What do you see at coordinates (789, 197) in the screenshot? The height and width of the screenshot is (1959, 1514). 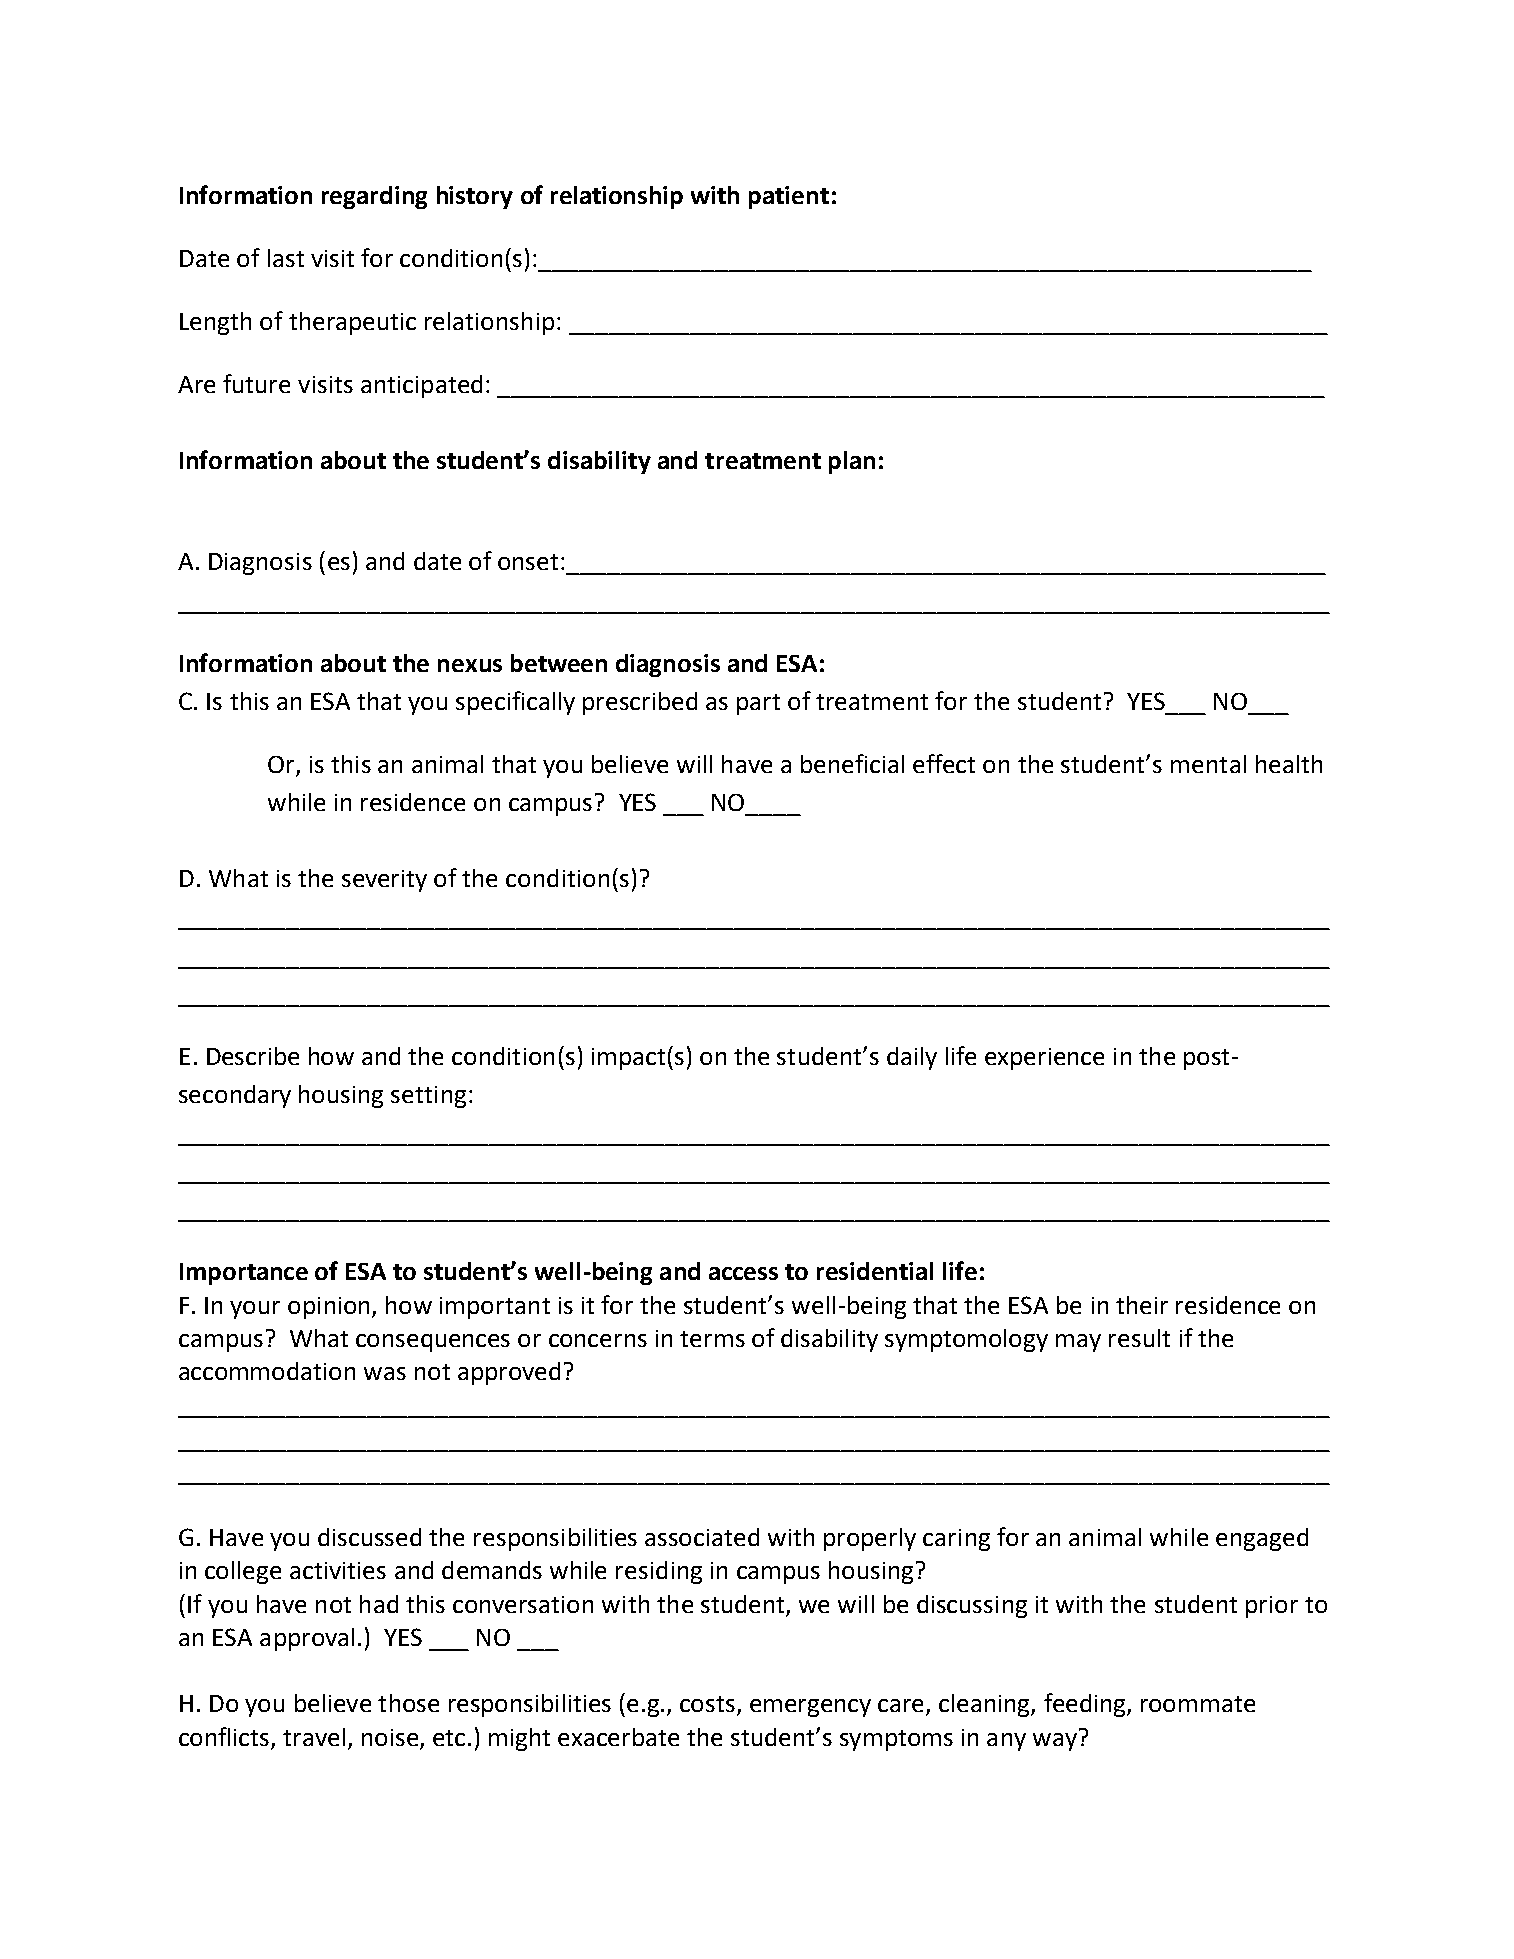 I see `patient` at bounding box center [789, 197].
